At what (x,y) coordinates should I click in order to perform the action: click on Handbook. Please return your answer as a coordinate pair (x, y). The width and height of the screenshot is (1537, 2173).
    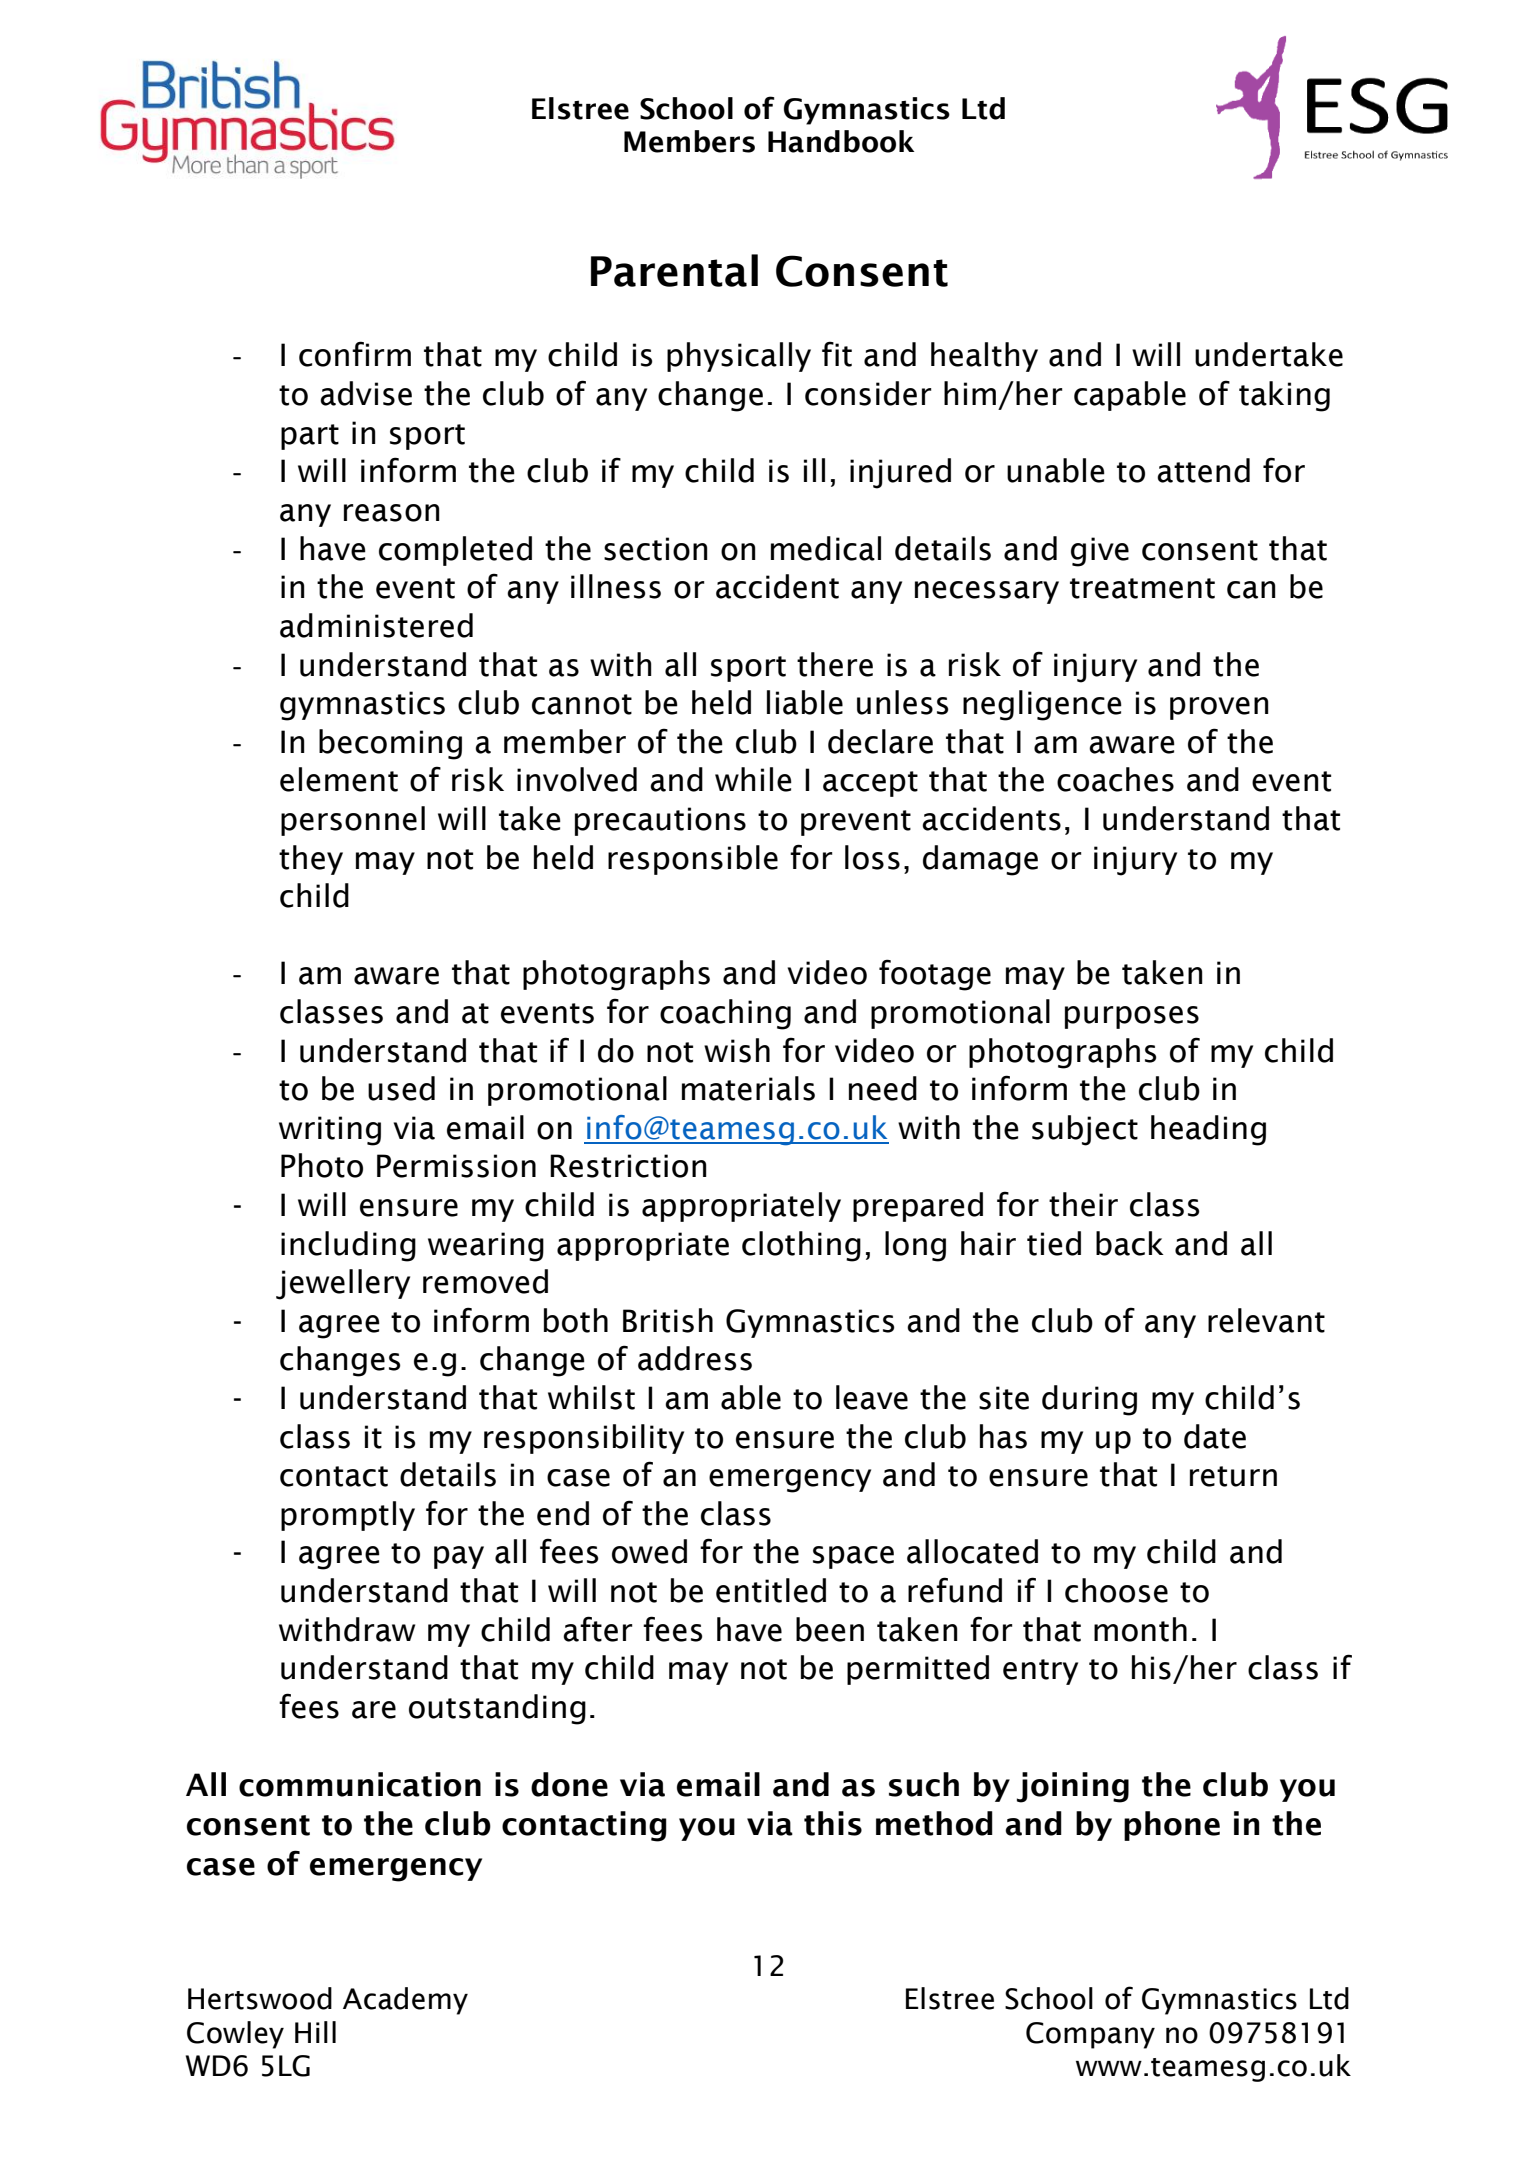
    Looking at the image, I should click on (841, 141).
